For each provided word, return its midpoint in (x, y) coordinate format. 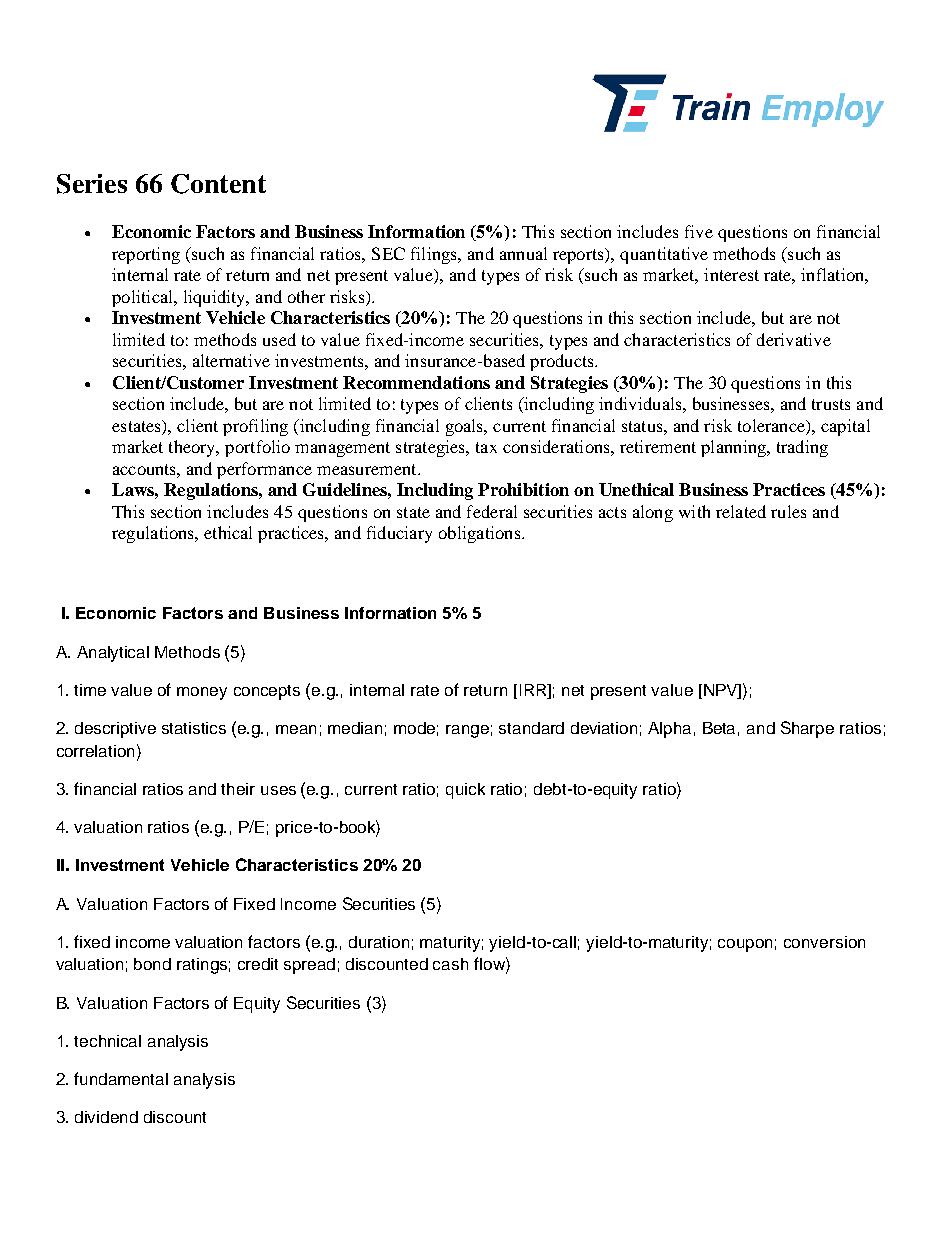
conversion (824, 942)
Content (218, 184)
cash (450, 964)
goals (466, 427)
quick (465, 791)
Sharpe (807, 729)
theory (193, 448)
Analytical (113, 654)
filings (435, 255)
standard (531, 728)
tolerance (772, 425)
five (699, 231)
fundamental (121, 1078)
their (238, 789)
